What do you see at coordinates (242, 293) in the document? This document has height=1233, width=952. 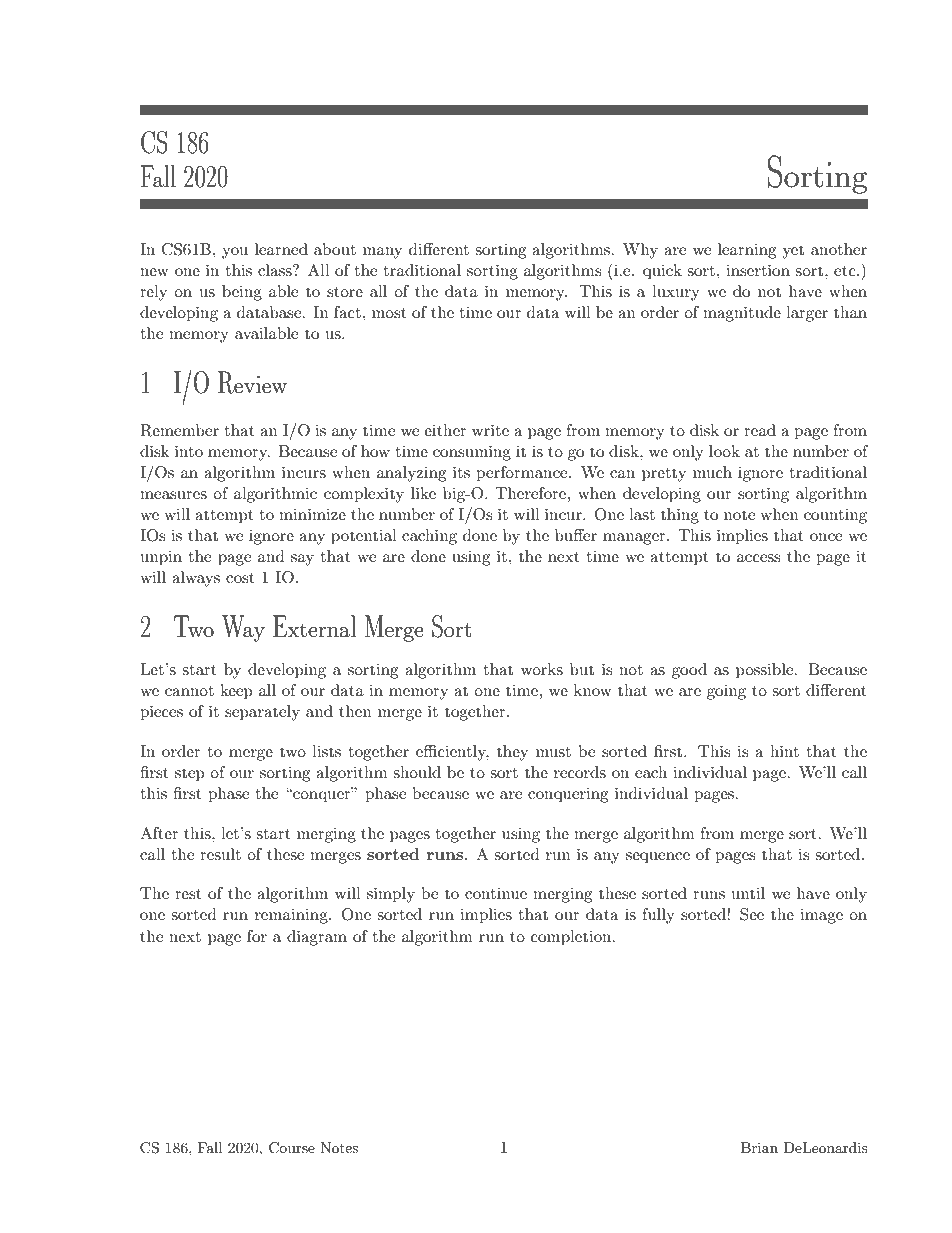 I see `being` at bounding box center [242, 293].
